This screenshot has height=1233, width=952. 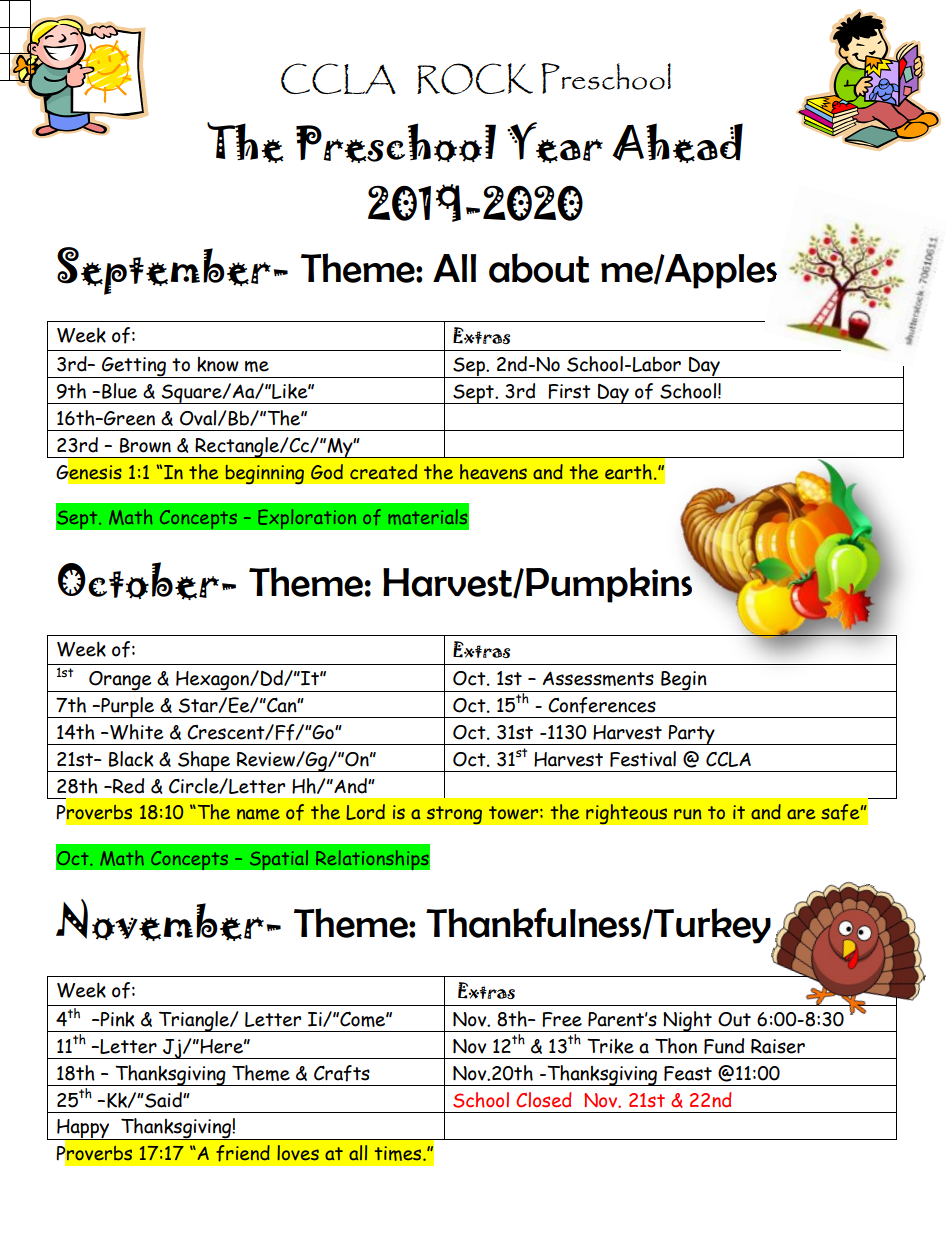 What do you see at coordinates (493, 472) in the screenshot?
I see `heavens` at bounding box center [493, 472].
